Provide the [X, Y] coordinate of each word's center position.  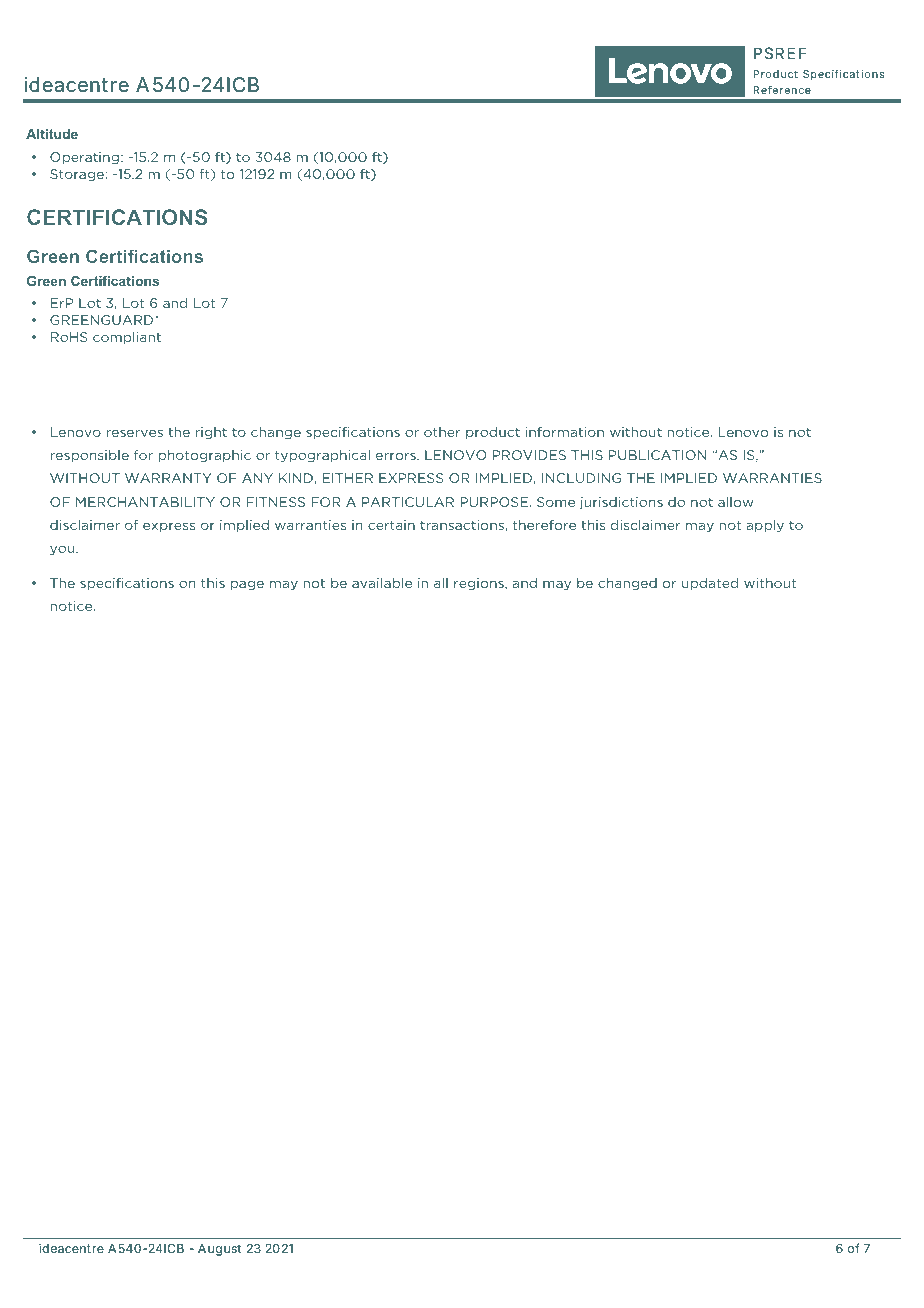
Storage [78, 175]
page [247, 585]
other [442, 432]
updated [710, 584]
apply [765, 526]
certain [391, 525]
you [63, 550]
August [219, 1250]
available [382, 583]
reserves [134, 433]
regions [480, 584]
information [564, 432]
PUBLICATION [657, 455]
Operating [84, 158]
